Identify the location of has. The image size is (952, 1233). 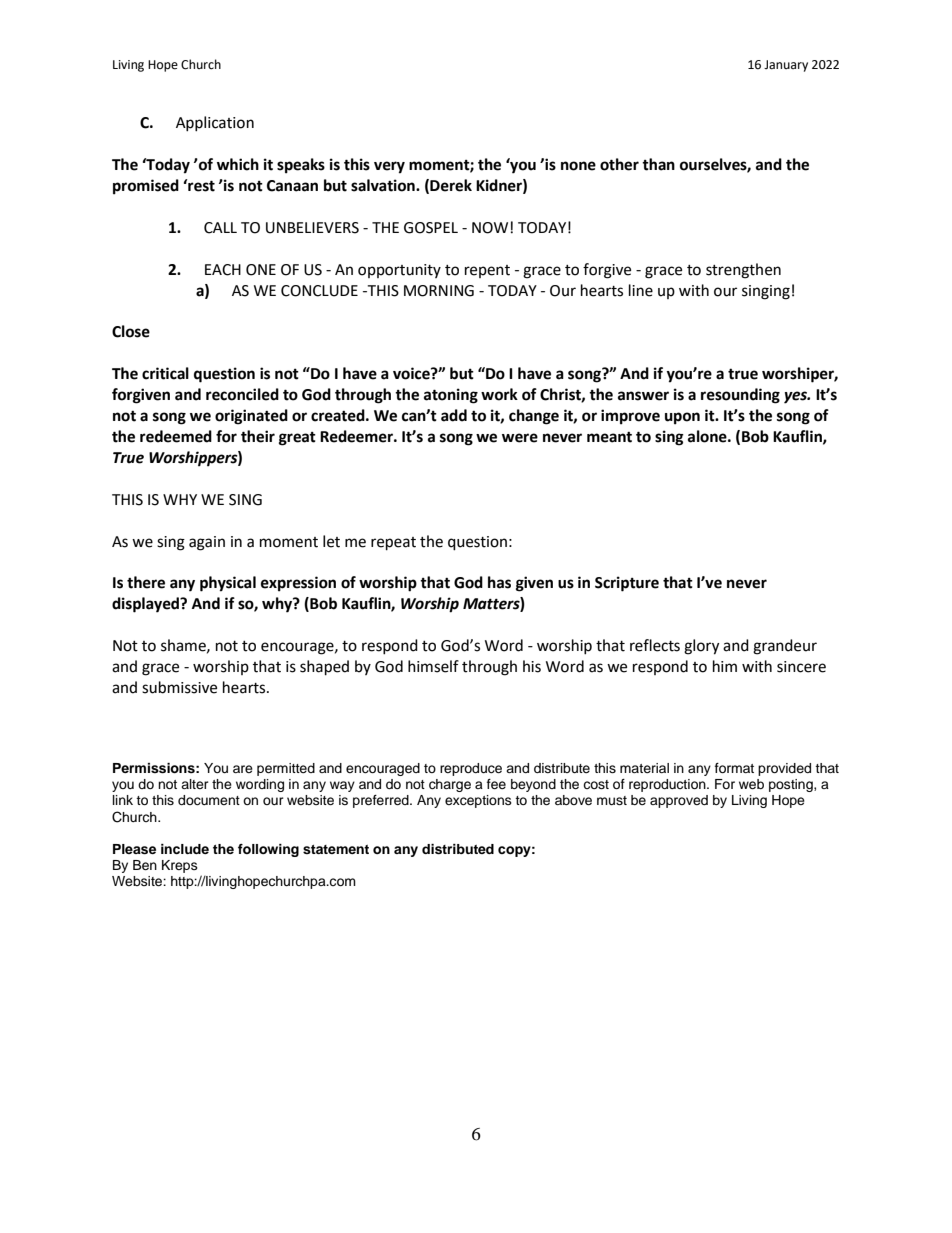
(499, 582).
